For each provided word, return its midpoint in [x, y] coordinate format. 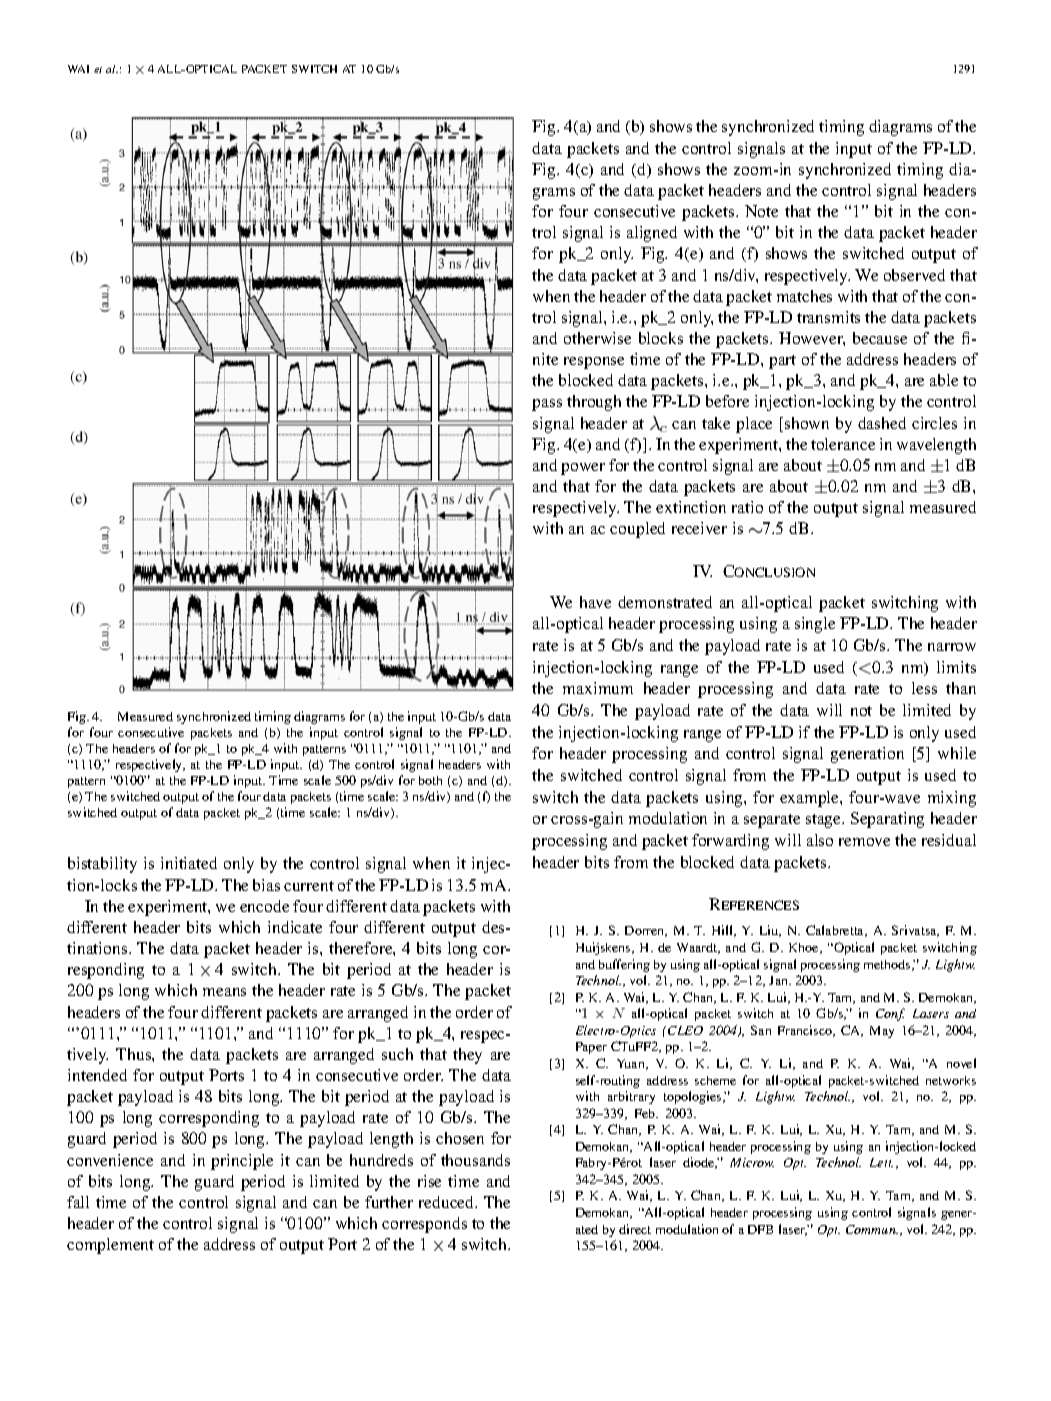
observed [914, 275]
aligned [652, 234]
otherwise [597, 338]
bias [266, 885]
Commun [872, 1229]
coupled [637, 530]
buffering [624, 965]
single [815, 625]
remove [864, 842]
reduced [448, 1202]
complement [110, 1246]
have [595, 602]
